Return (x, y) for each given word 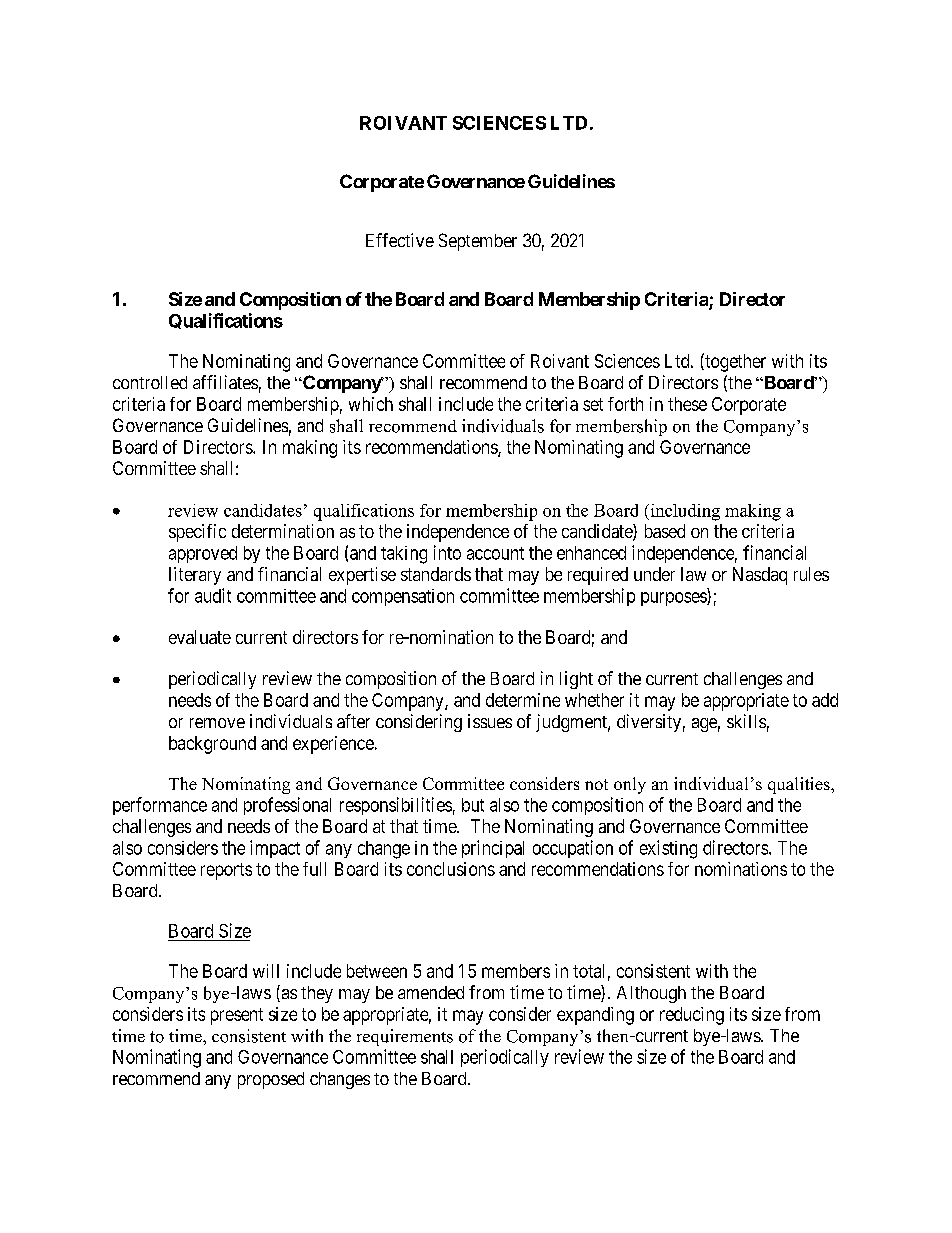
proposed (271, 1080)
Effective (400, 240)
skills (746, 721)
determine (523, 700)
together (734, 362)
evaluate (200, 637)
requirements (405, 1037)
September (478, 242)
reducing (692, 1016)
